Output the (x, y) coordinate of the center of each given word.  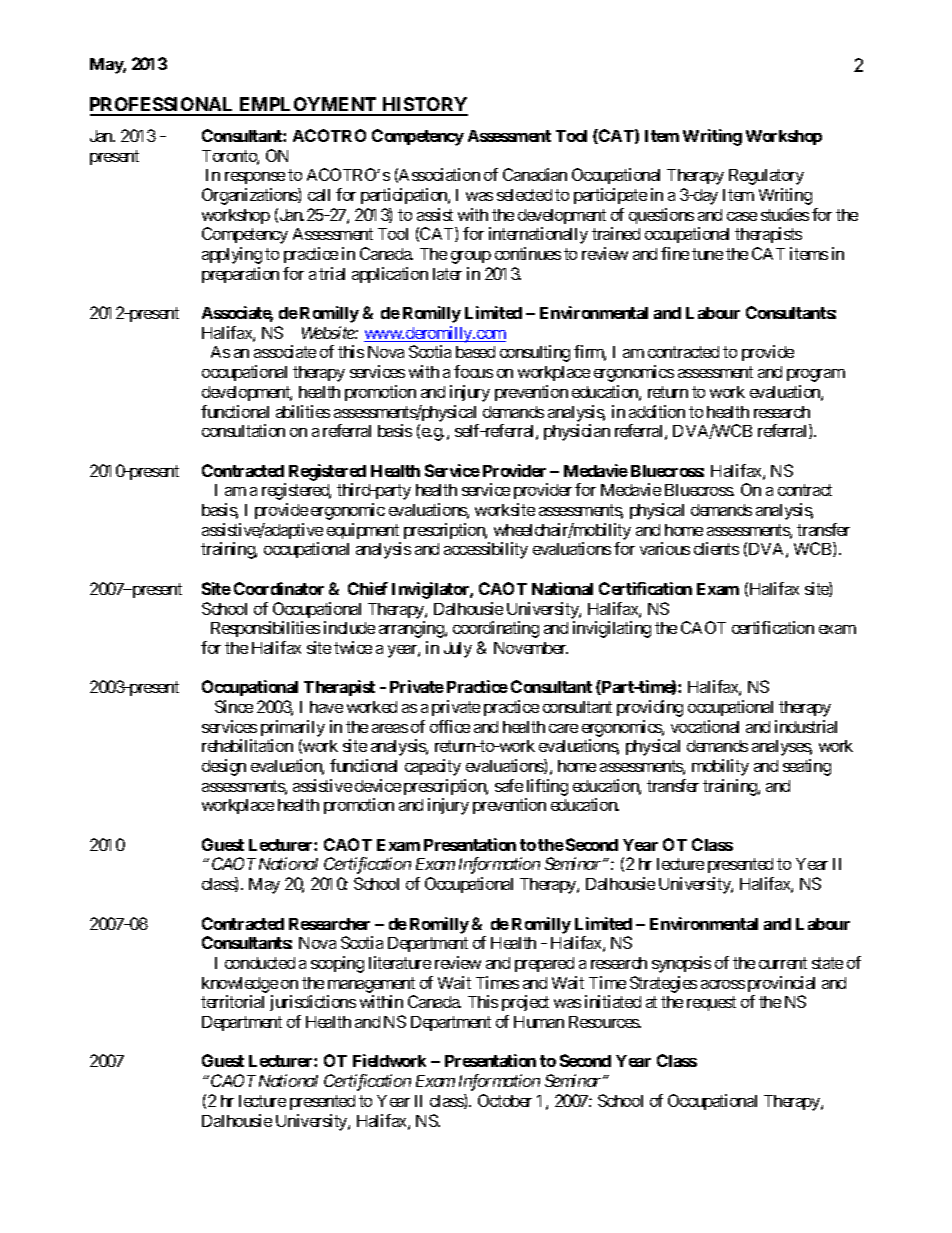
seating (807, 767)
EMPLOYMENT (308, 106)
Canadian (535, 174)
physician (577, 432)
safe (509, 785)
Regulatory (766, 177)
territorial (232, 1001)
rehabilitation (247, 745)
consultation (243, 430)
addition (657, 411)
